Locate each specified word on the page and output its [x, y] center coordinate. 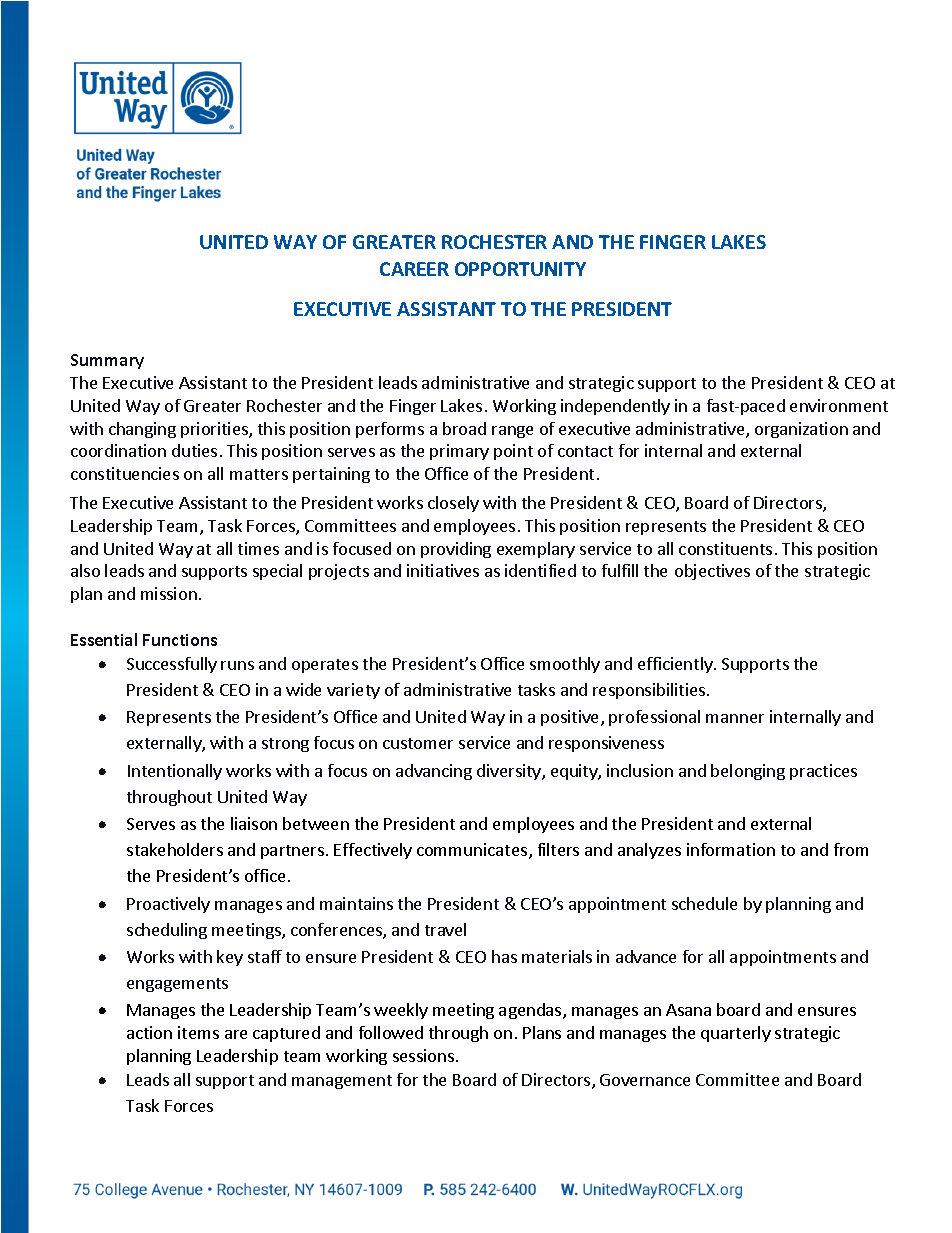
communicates [473, 851]
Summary [107, 361]
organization [801, 430]
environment [839, 405]
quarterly [736, 1034]
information [731, 849]
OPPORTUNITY [520, 269]
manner [735, 718]
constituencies [125, 473]
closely [453, 504]
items [198, 1032]
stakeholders [175, 849]
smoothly [565, 665]
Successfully [172, 665]
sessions [423, 1055]
